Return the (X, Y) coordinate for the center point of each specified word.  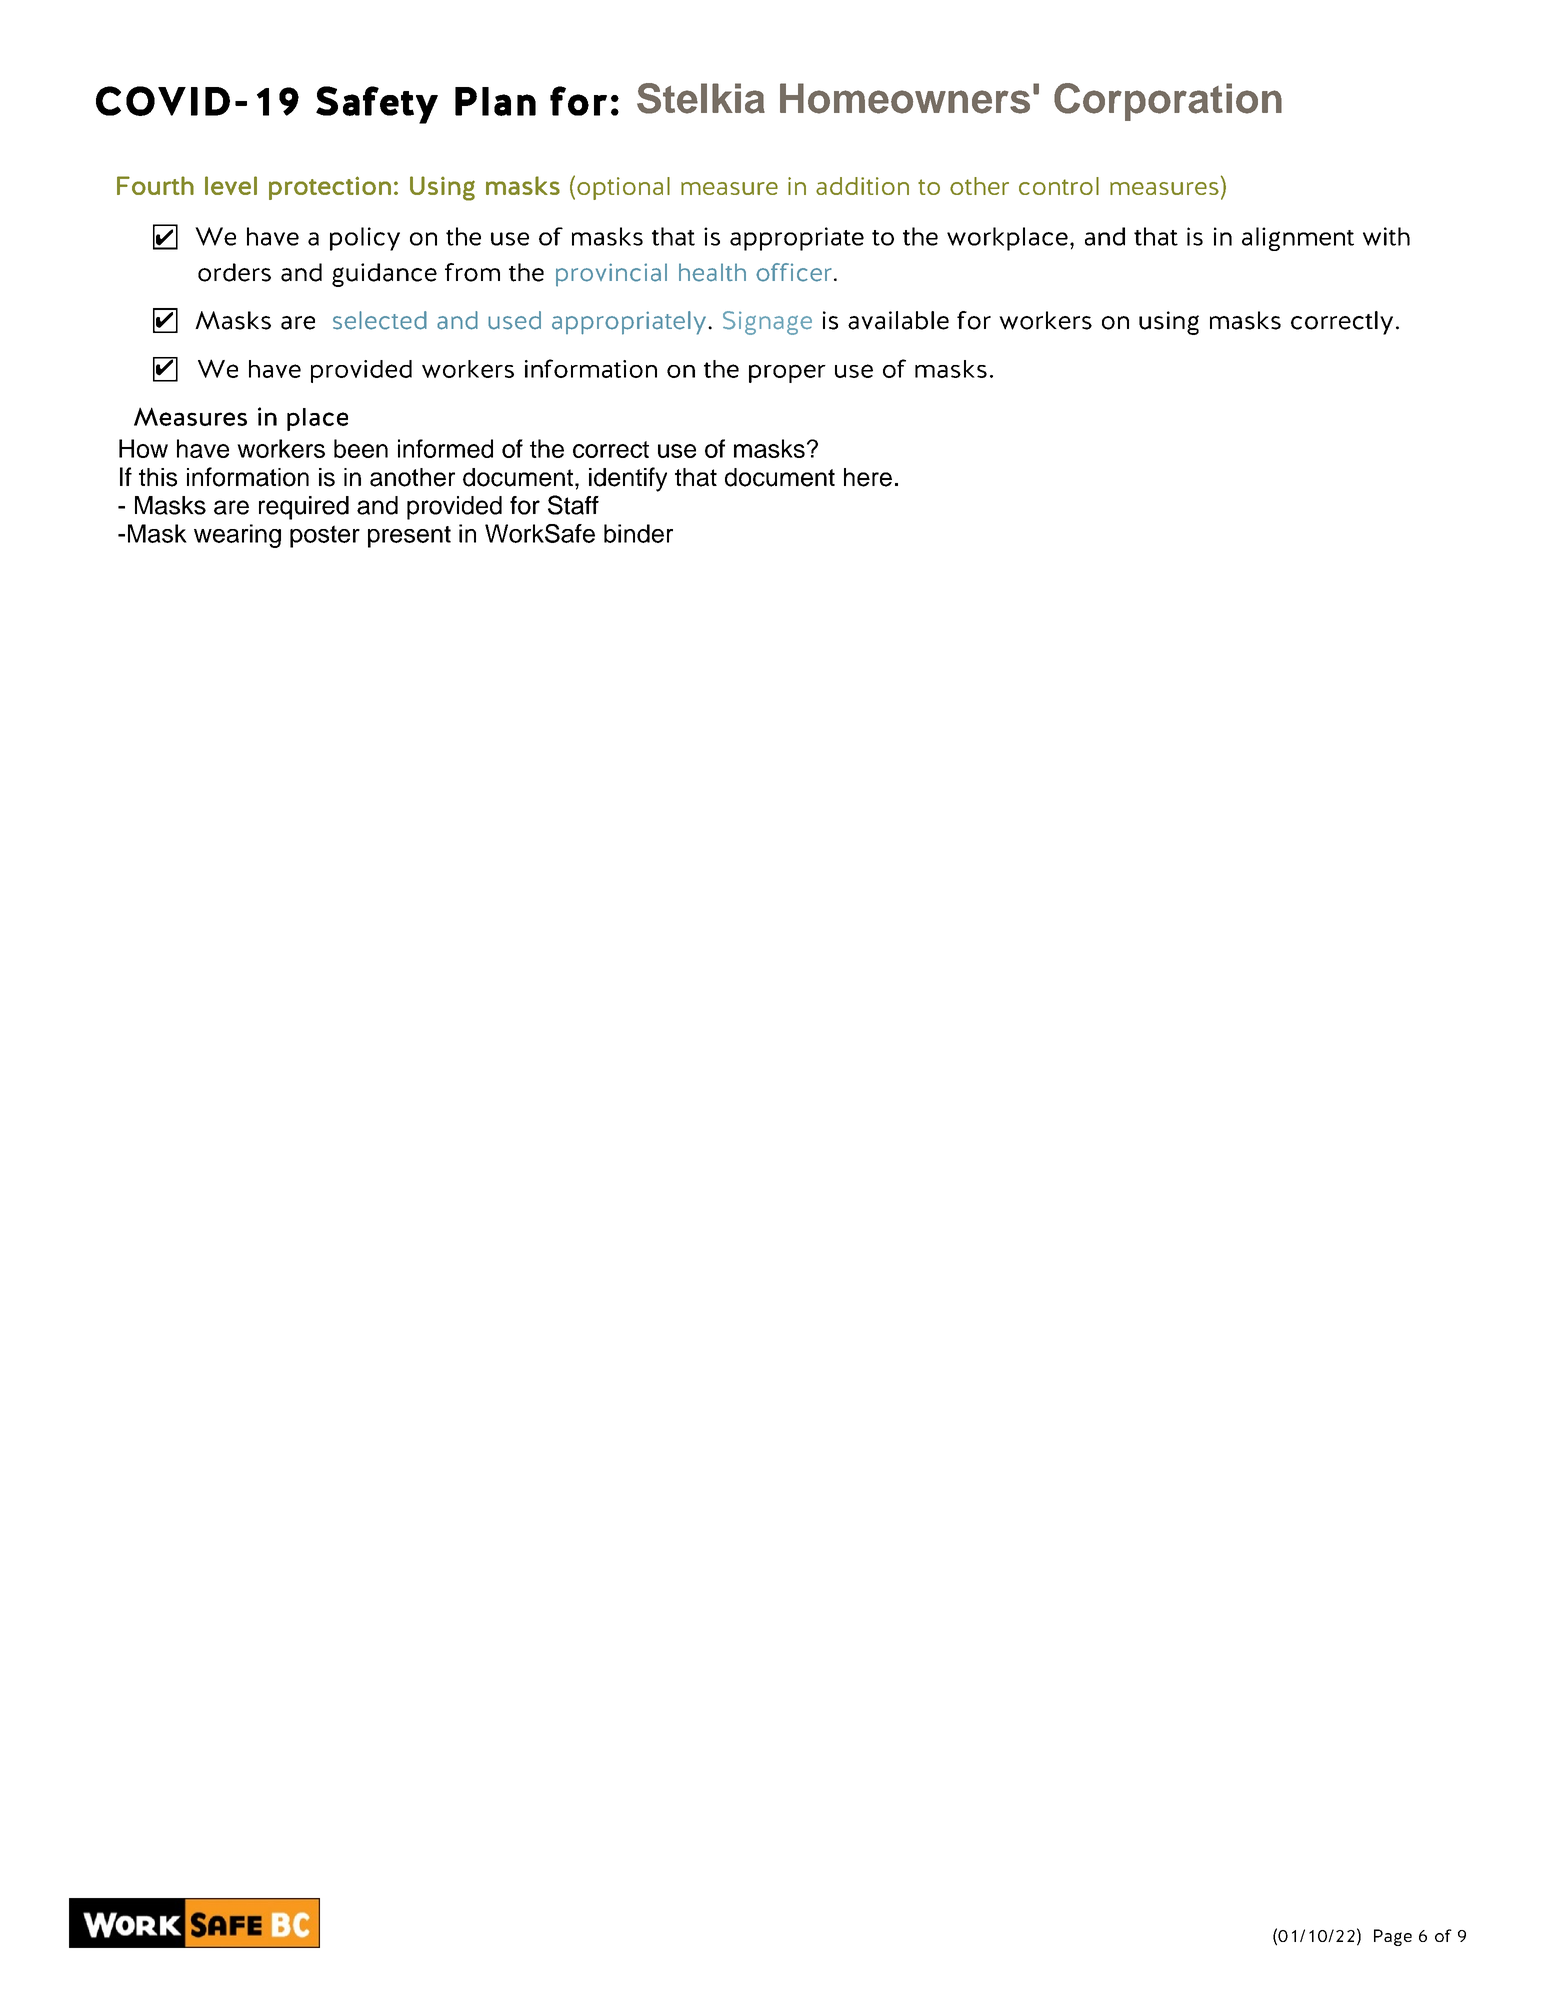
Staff (573, 505)
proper (787, 373)
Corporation (1168, 102)
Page (1393, 1937)
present (409, 537)
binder (638, 533)
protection (330, 188)
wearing (237, 536)
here (868, 477)
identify (628, 479)
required (304, 508)
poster (325, 536)
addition (862, 186)
